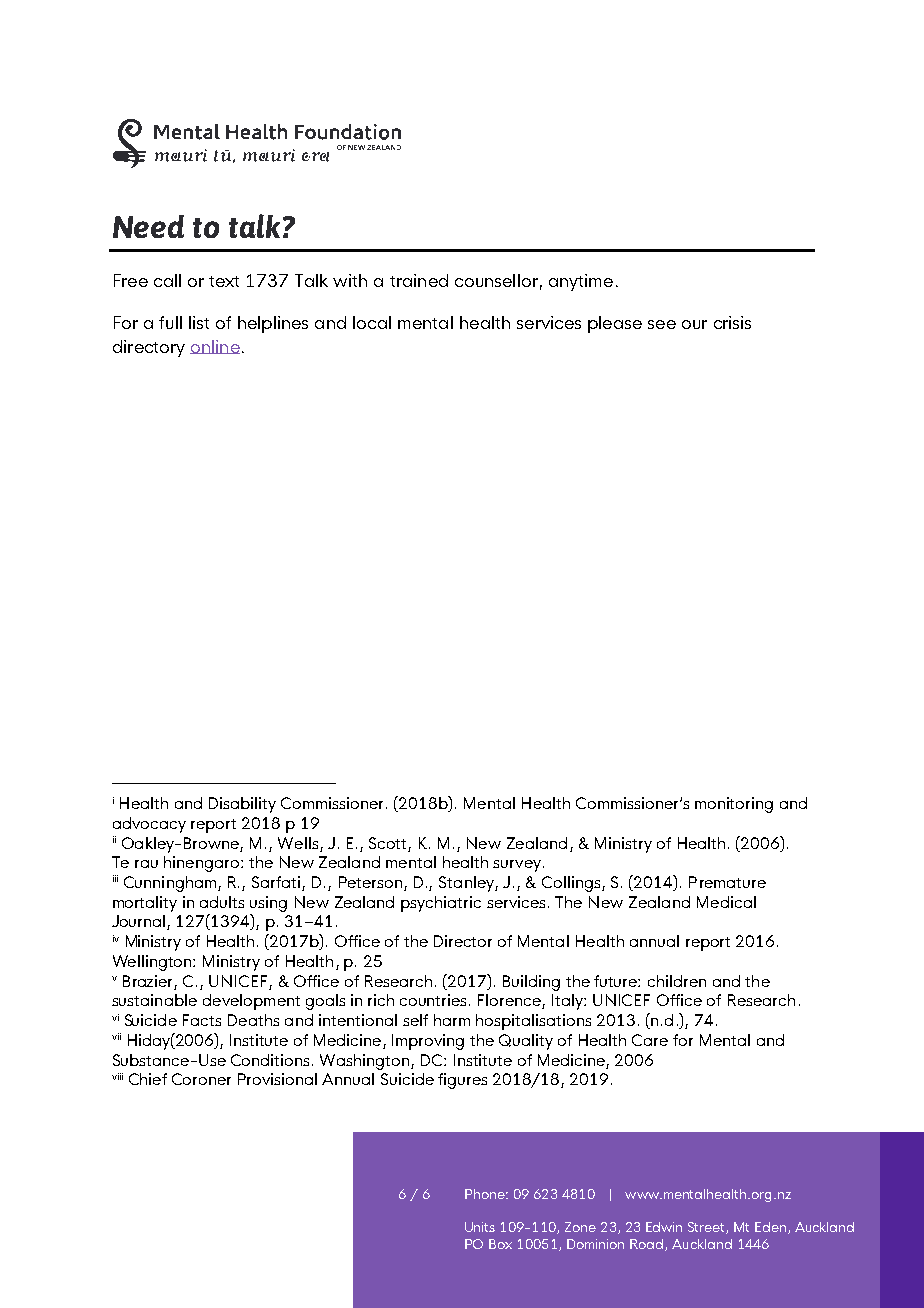 The width and height of the screenshot is (924, 1308). What do you see at coordinates (441, 904) in the screenshot?
I see `psychiatric` at bounding box center [441, 904].
